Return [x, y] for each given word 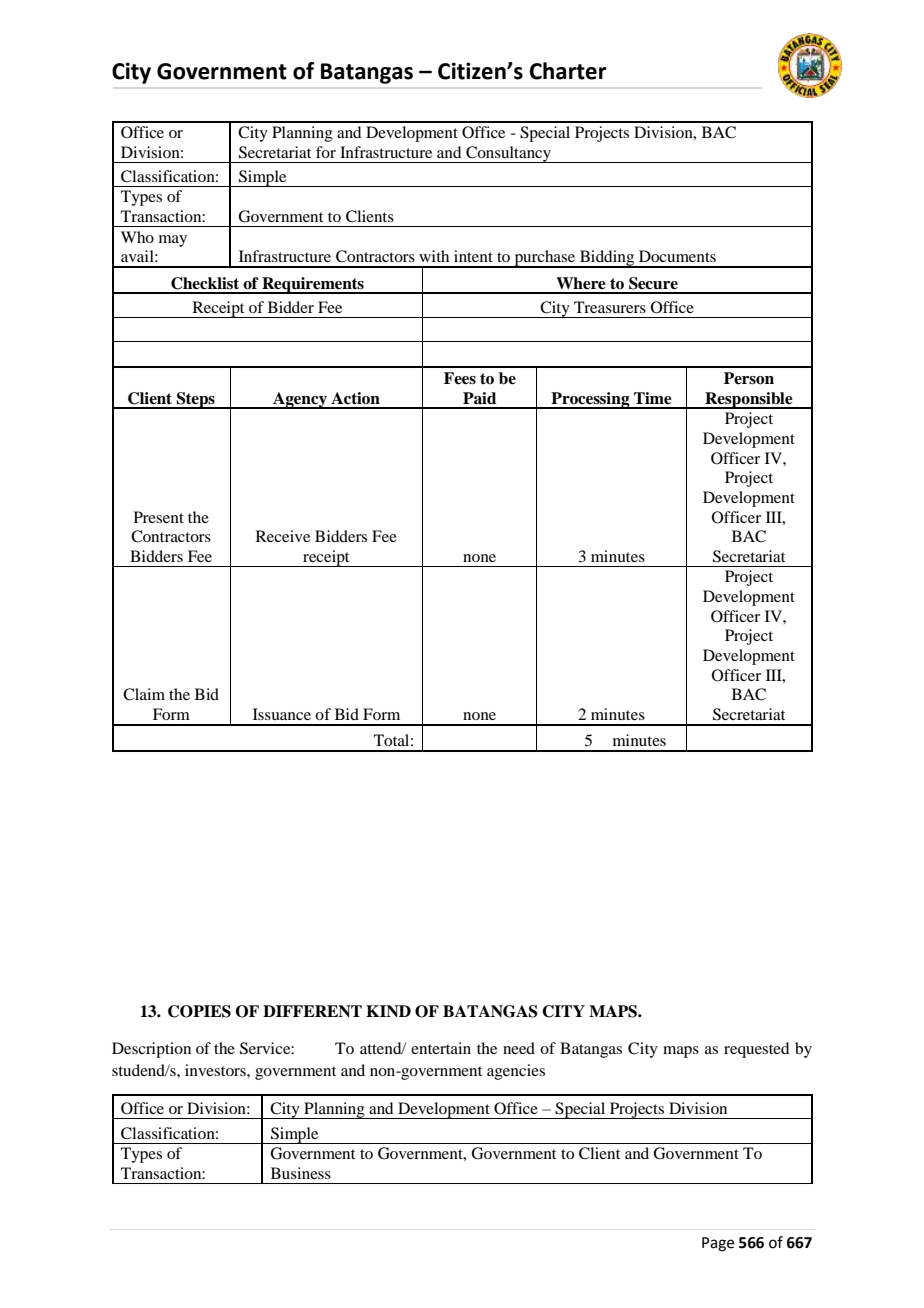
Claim [144, 694]
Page [718, 1244]
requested [756, 1050]
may [173, 241]
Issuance [282, 714]
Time [653, 398]
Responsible [749, 400]
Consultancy [508, 154]
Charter [568, 71]
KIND [388, 1011]
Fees [460, 378]
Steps [196, 400]
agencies [516, 1072]
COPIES [199, 1011]
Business [301, 1173]
